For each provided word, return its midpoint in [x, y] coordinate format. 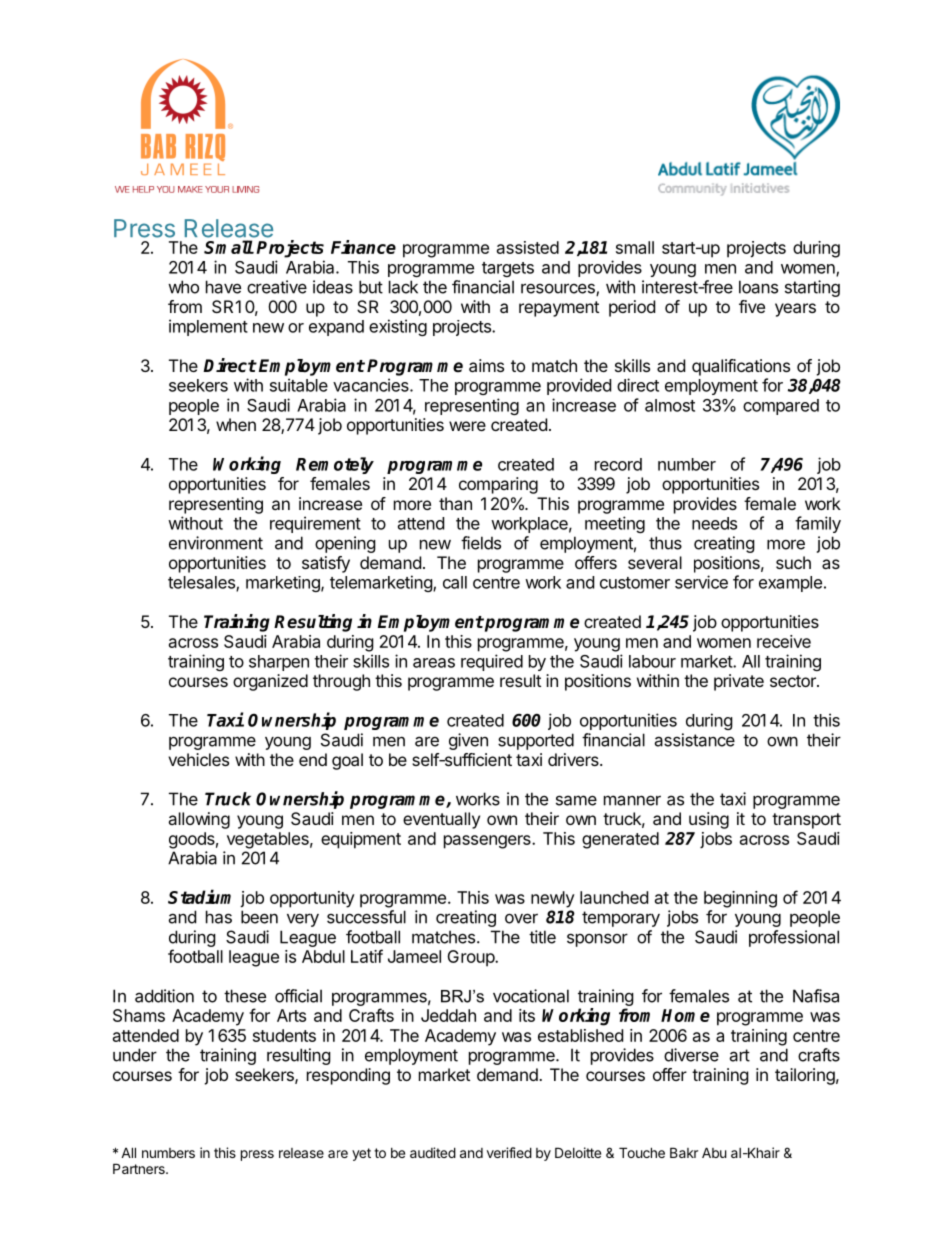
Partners [140, 1168]
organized [270, 682]
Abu [714, 1152]
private [739, 682]
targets [508, 269]
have [223, 287]
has [219, 917]
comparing [498, 485]
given [468, 741]
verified [509, 1152]
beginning [740, 899]
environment [216, 543]
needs [714, 523]
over [521, 918]
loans [758, 287]
